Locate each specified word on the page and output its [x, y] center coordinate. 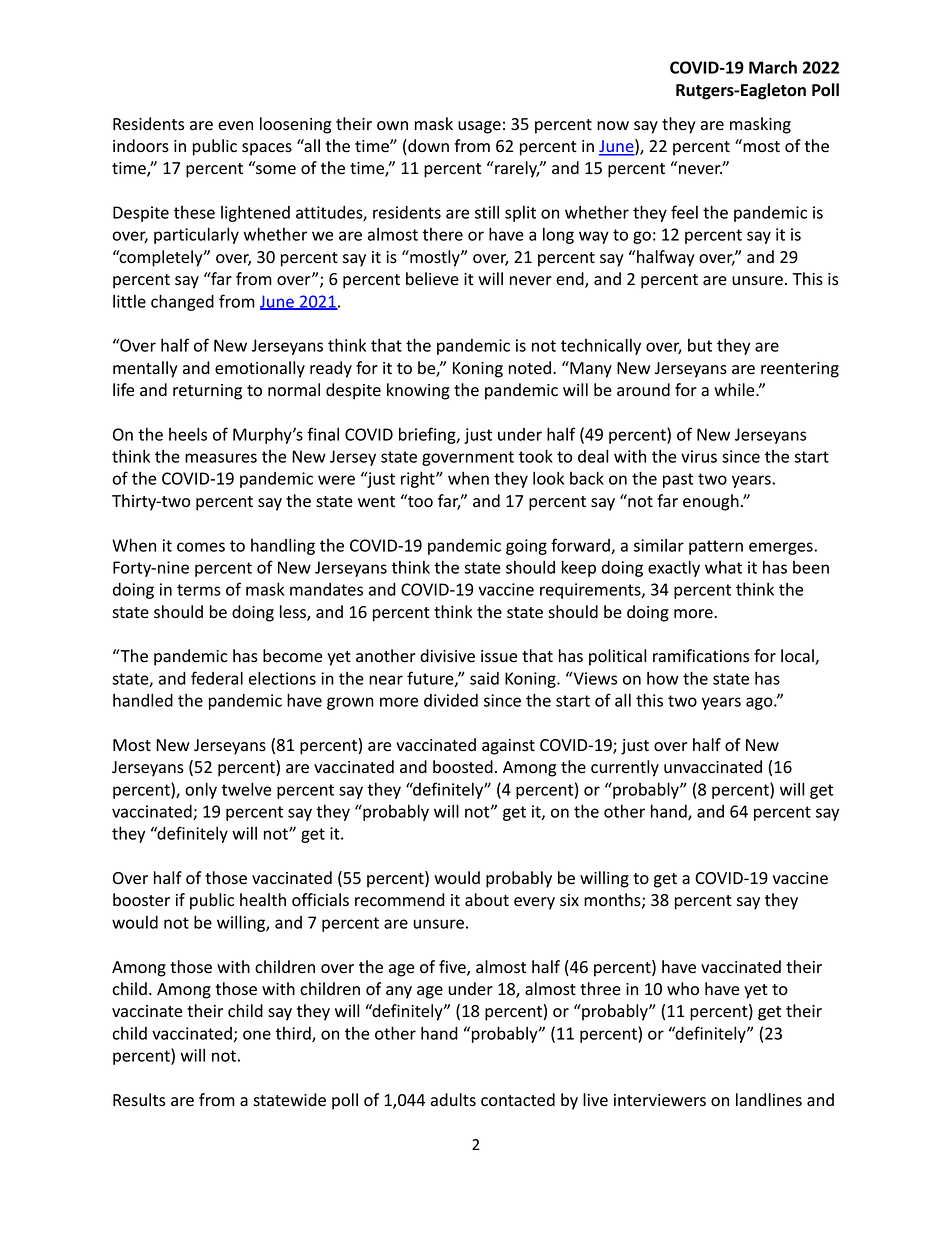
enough [711, 502]
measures [221, 458]
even [235, 126]
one [257, 1035]
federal [217, 678]
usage [479, 127]
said [484, 678]
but [700, 345]
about [487, 900]
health [263, 900]
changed [182, 302]
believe [432, 279]
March [773, 67]
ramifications [701, 656]
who [683, 989]
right [419, 479]
